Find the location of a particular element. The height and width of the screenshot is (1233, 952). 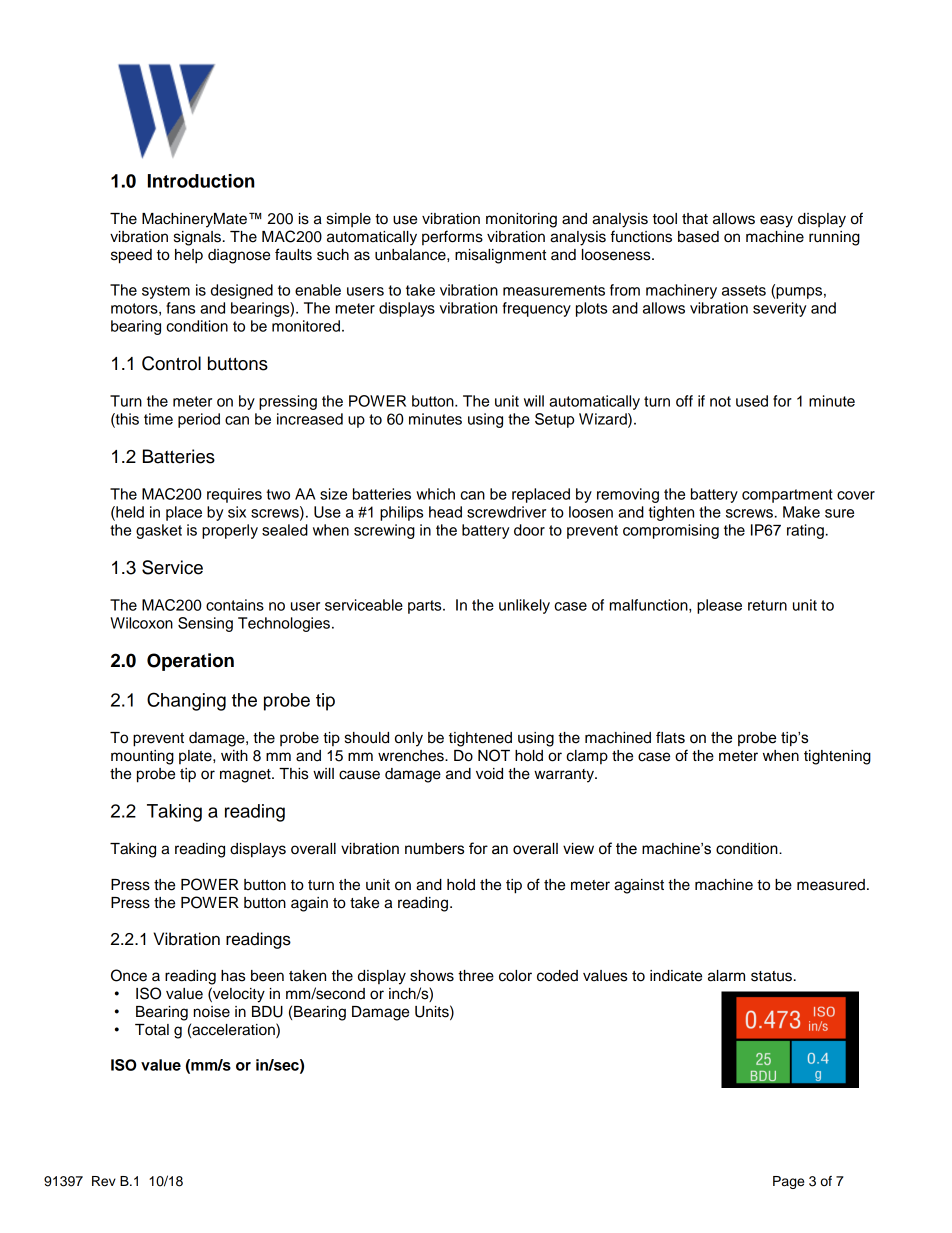

three is located at coordinates (476, 976).
